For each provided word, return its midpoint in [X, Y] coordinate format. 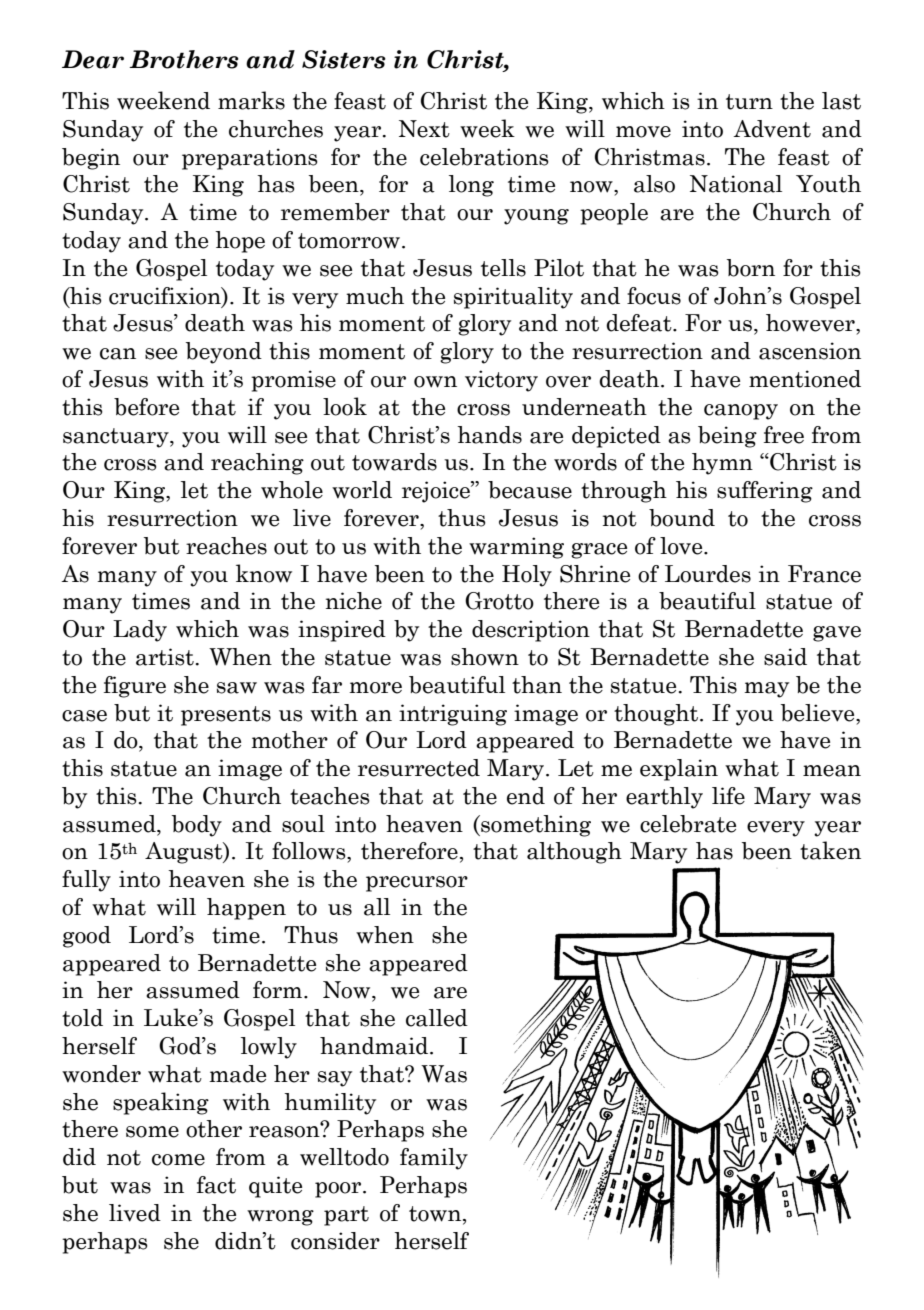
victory [501, 381]
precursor [417, 884]
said [785, 657]
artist [165, 657]
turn [749, 102]
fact [216, 1185]
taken [830, 850]
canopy [741, 412]
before [146, 407]
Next [424, 129]
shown [485, 657]
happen [246, 909]
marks [251, 100]
